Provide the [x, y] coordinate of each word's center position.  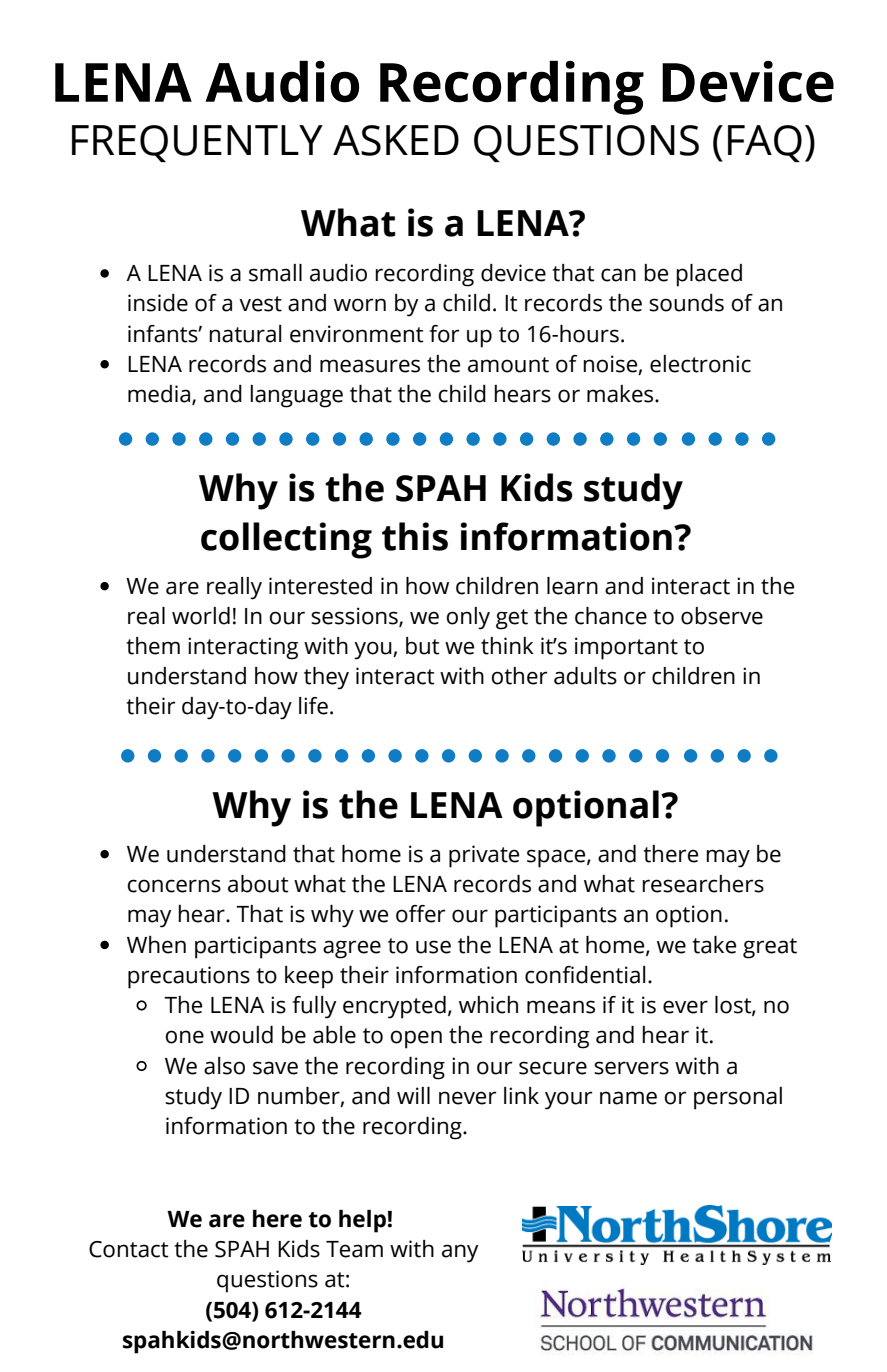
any [460, 1253]
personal [738, 1098]
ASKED [396, 140]
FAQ [765, 143]
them [153, 646]
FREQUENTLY [197, 143]
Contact [129, 1249]
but [423, 646]
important [626, 648]
